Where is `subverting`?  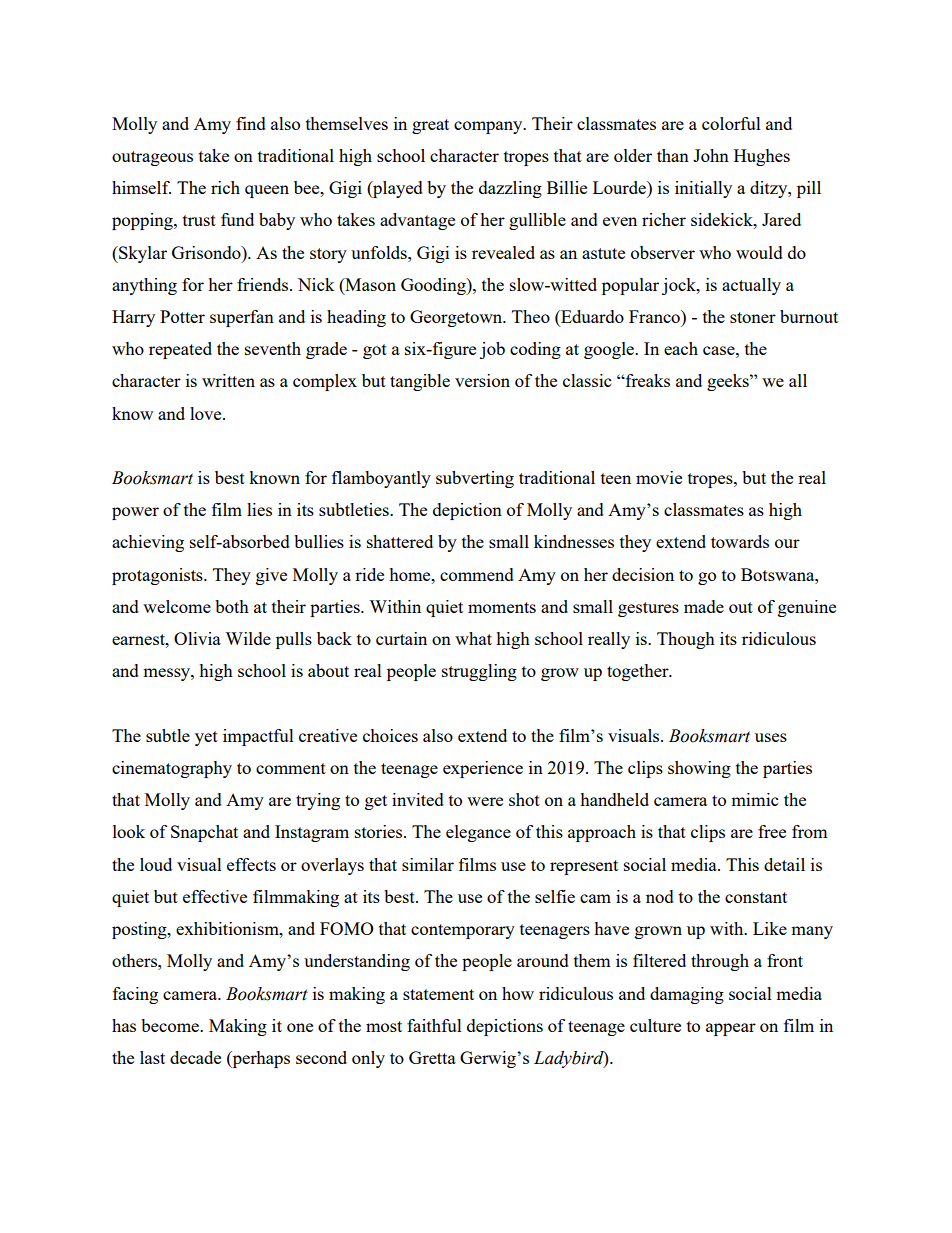 subverting is located at coordinates (475, 479).
